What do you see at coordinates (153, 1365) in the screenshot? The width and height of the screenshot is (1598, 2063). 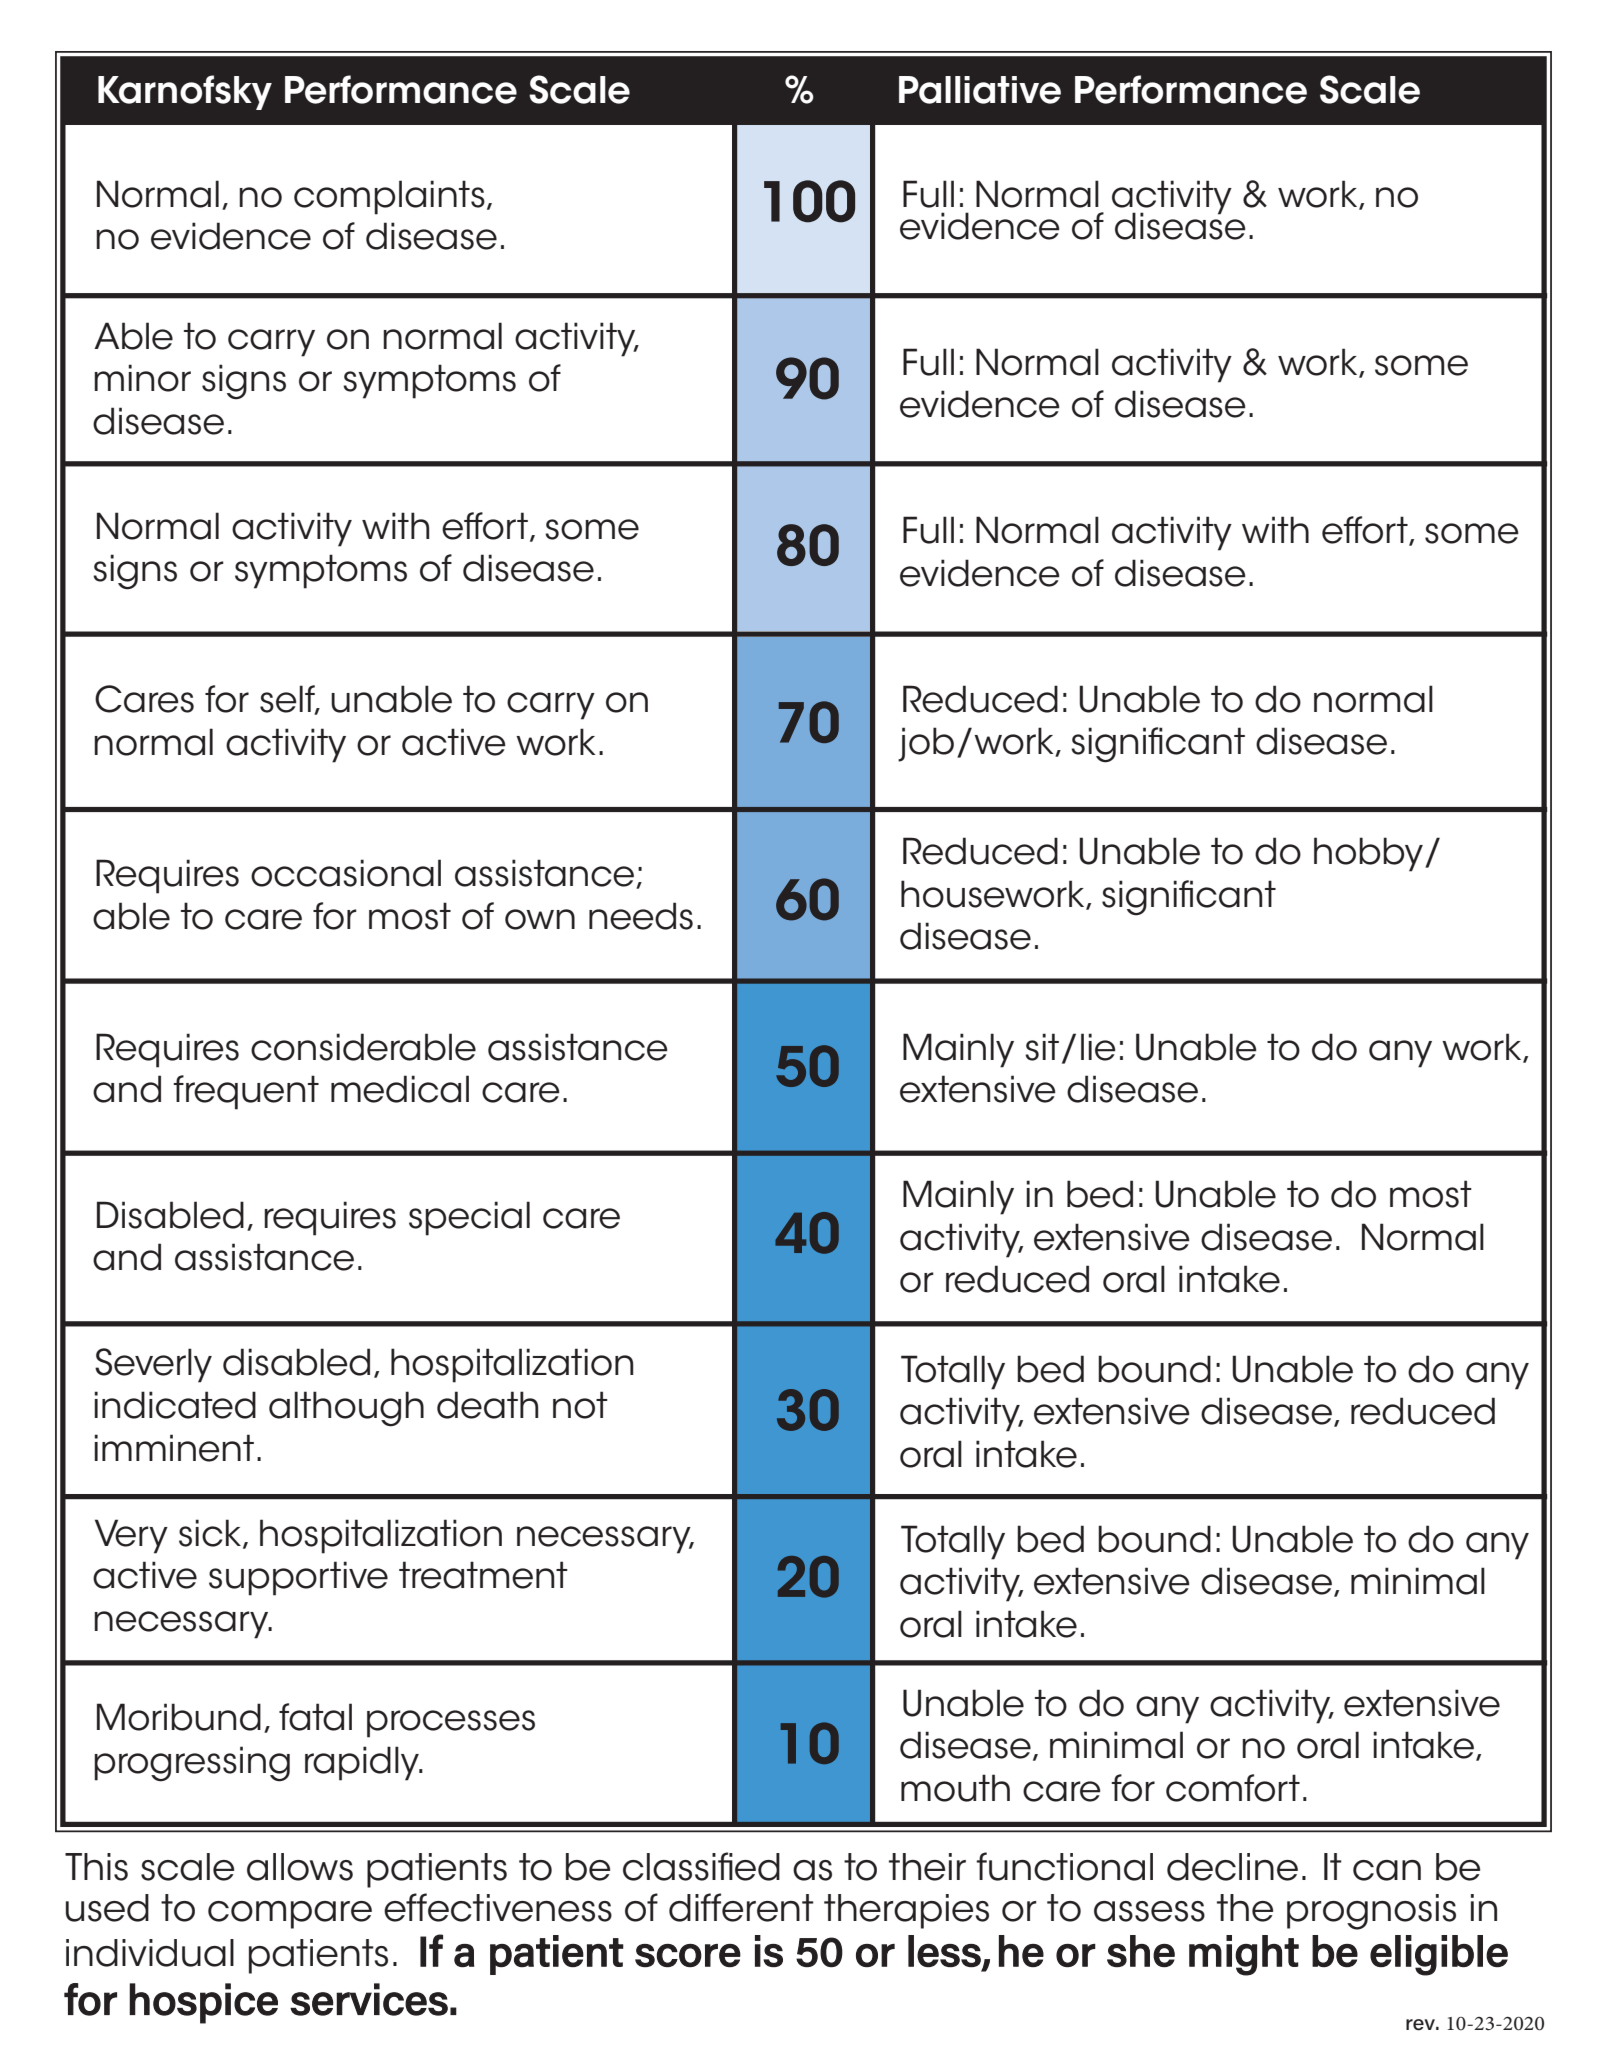 I see `Severly` at bounding box center [153, 1365].
